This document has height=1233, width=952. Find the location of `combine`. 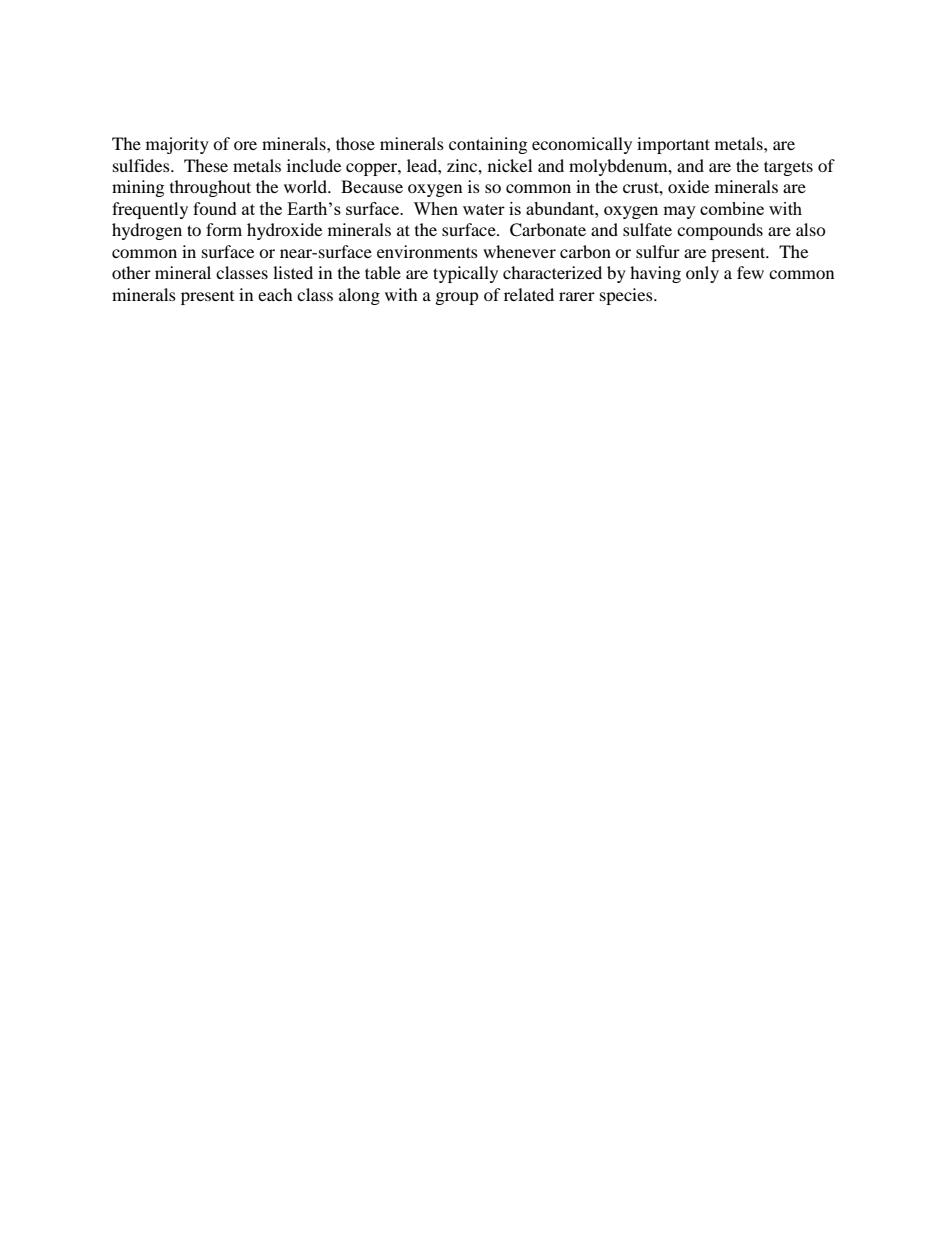

combine is located at coordinates (732, 208).
